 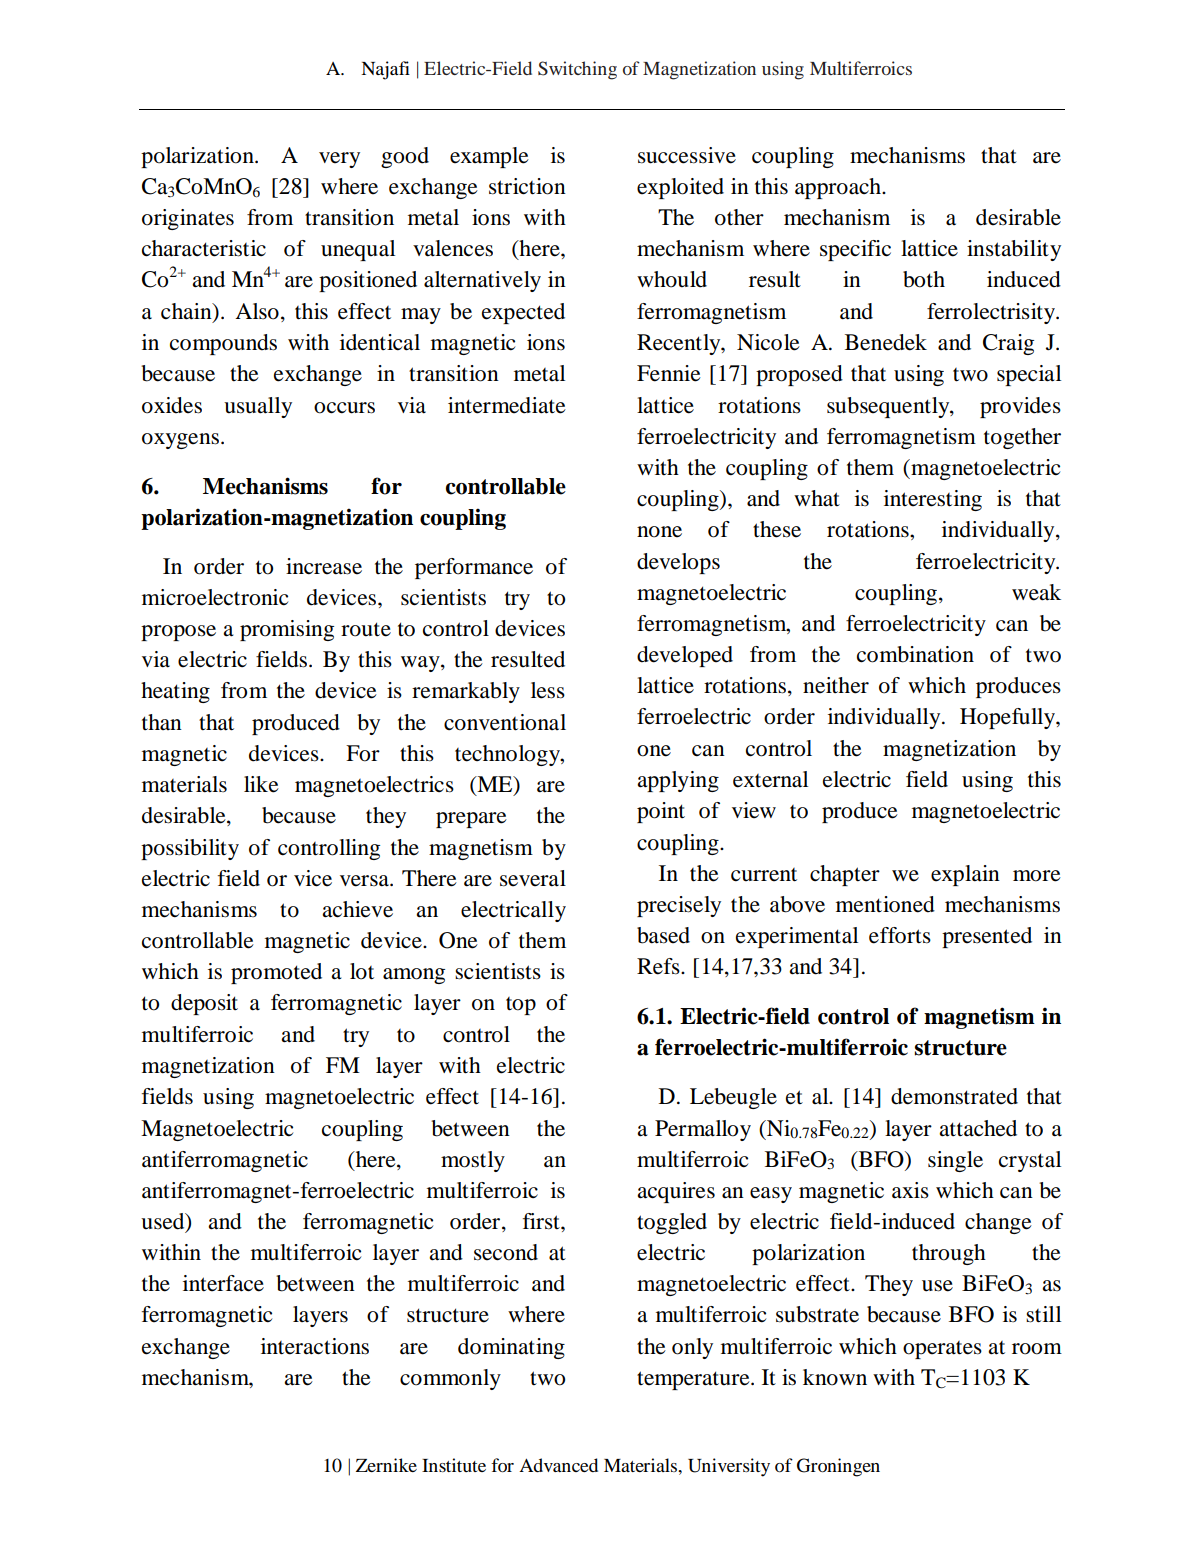 What do you see at coordinates (261, 784) in the screenshot?
I see `like` at bounding box center [261, 784].
